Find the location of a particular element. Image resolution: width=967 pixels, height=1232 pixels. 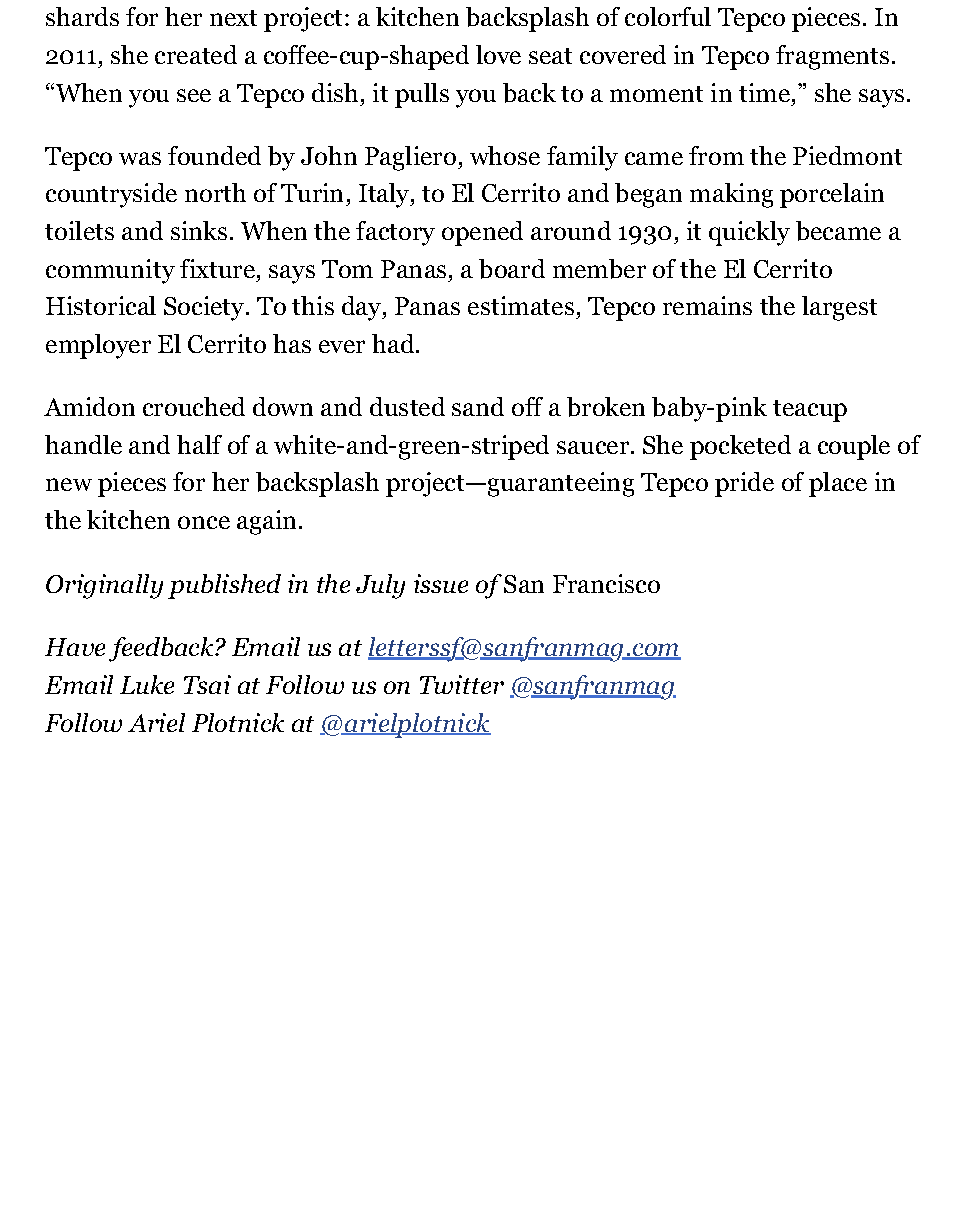

sand is located at coordinates (478, 406).
